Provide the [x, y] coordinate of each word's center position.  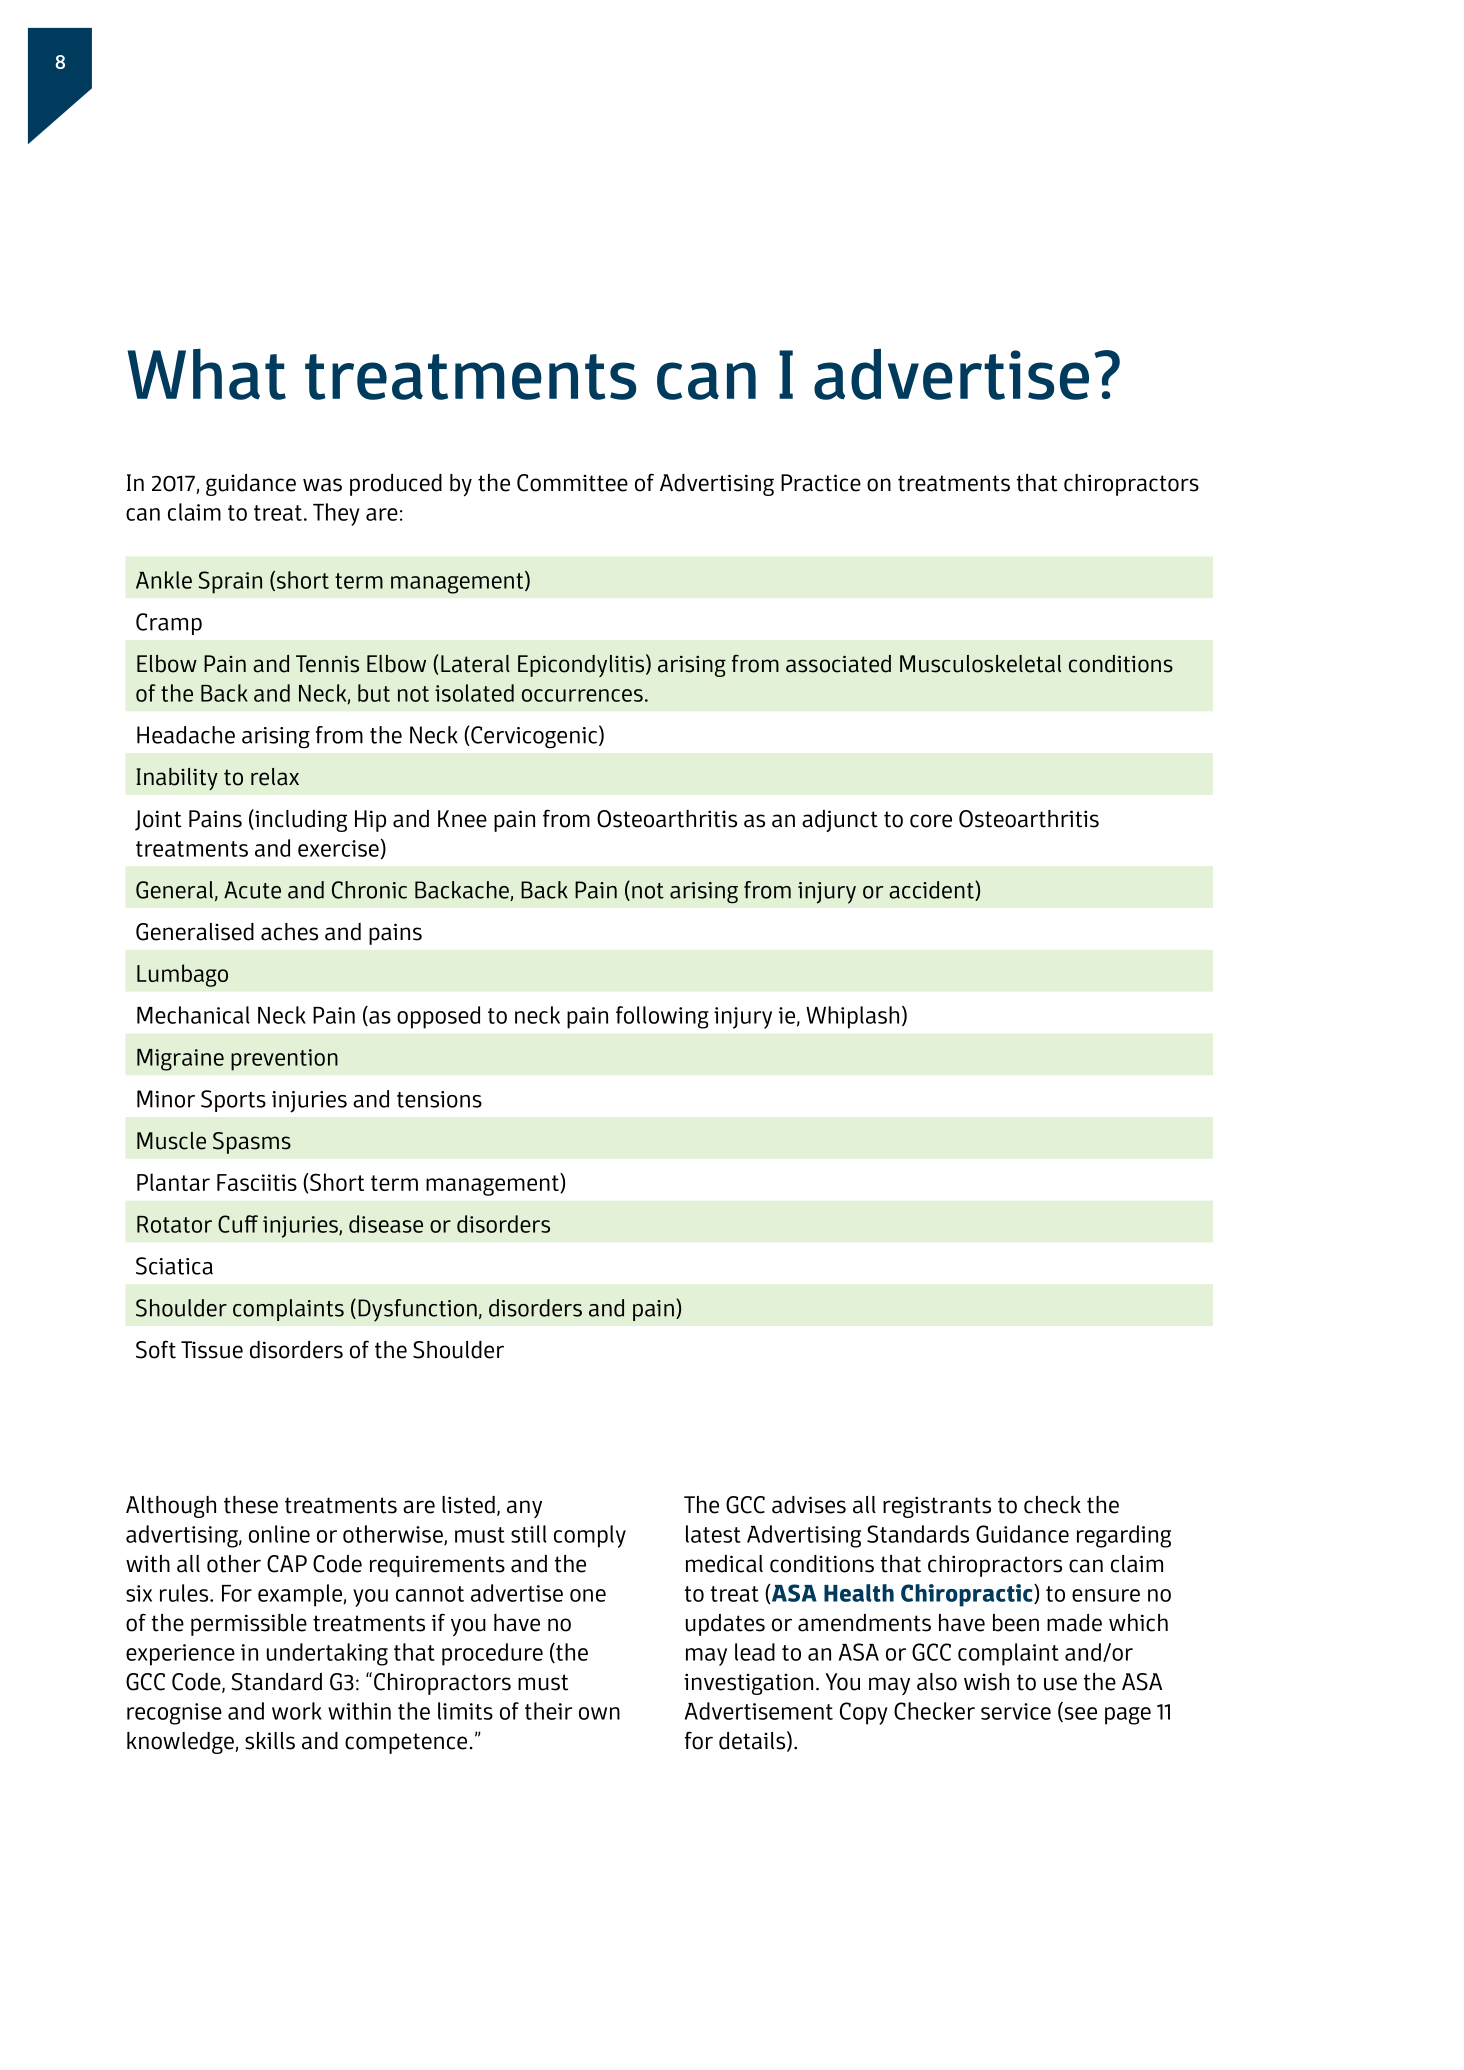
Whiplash [852, 1017]
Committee [572, 483]
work [297, 1711]
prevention [284, 1060]
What [207, 374]
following [662, 1017]
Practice [821, 483]
